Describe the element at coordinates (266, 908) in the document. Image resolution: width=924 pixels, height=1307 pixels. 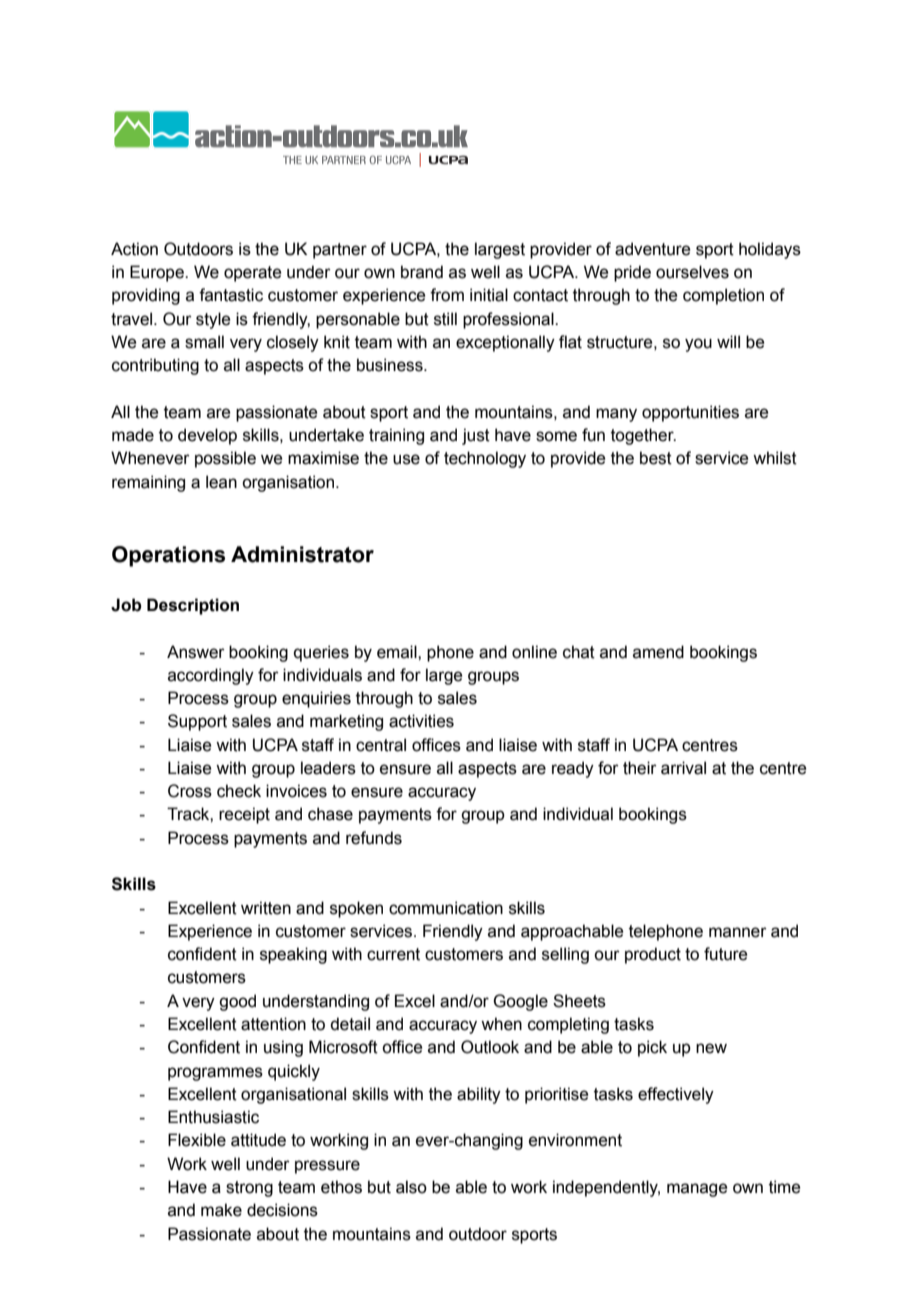
I see `written` at that location.
